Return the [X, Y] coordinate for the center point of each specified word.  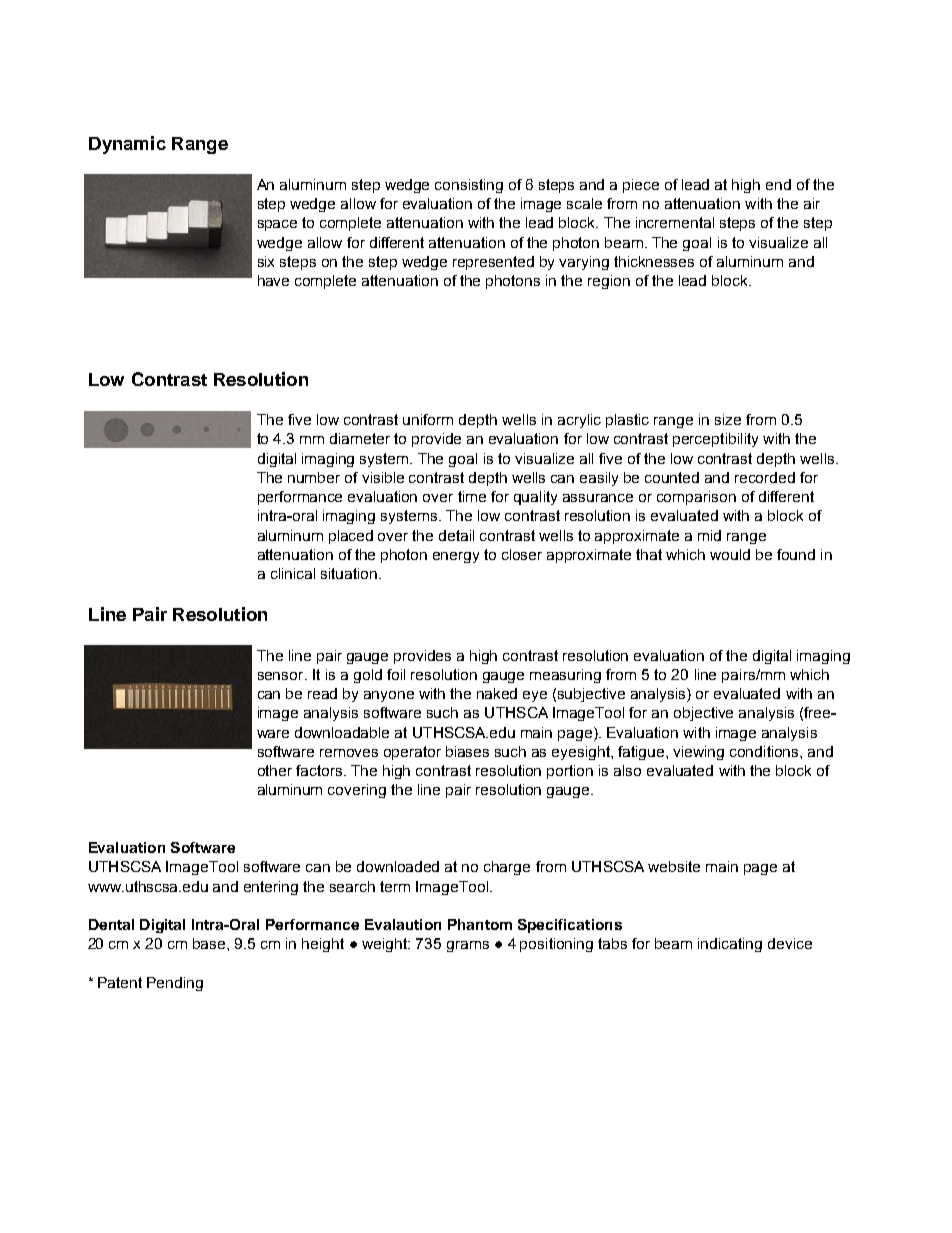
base [210, 943]
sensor [282, 676]
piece [641, 186]
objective [703, 714]
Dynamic [127, 145]
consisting [469, 186]
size [728, 419]
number [314, 477]
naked [497, 693]
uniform [428, 419]
